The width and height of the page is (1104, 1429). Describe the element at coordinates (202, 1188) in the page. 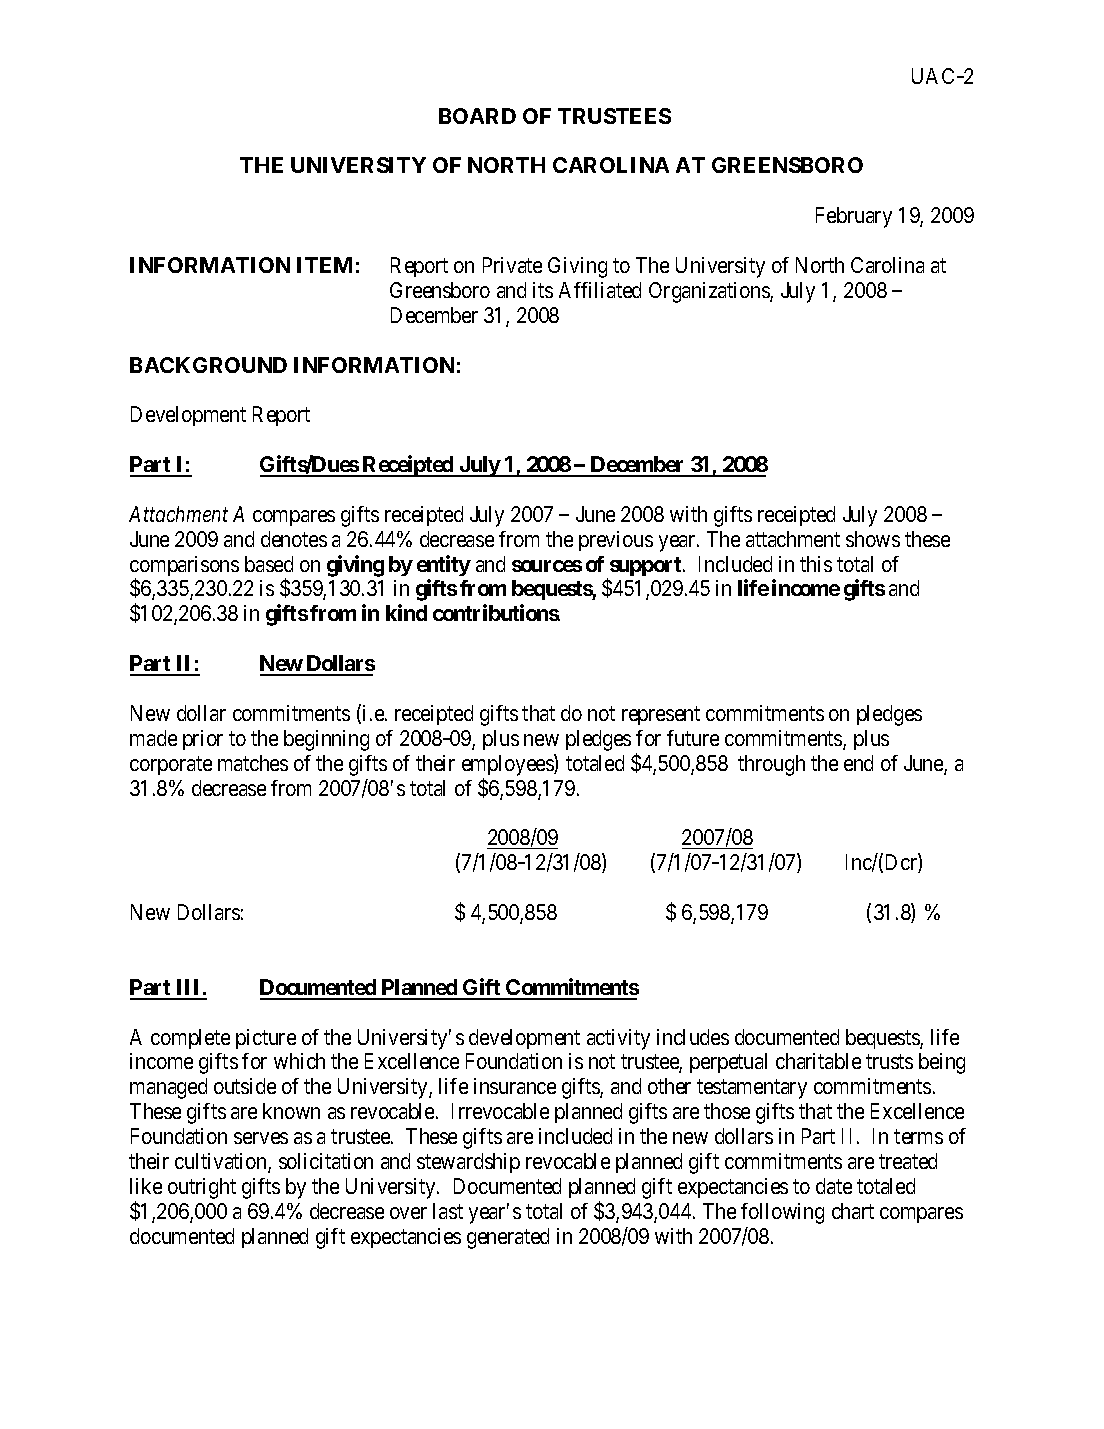

I see `outright` at that location.
